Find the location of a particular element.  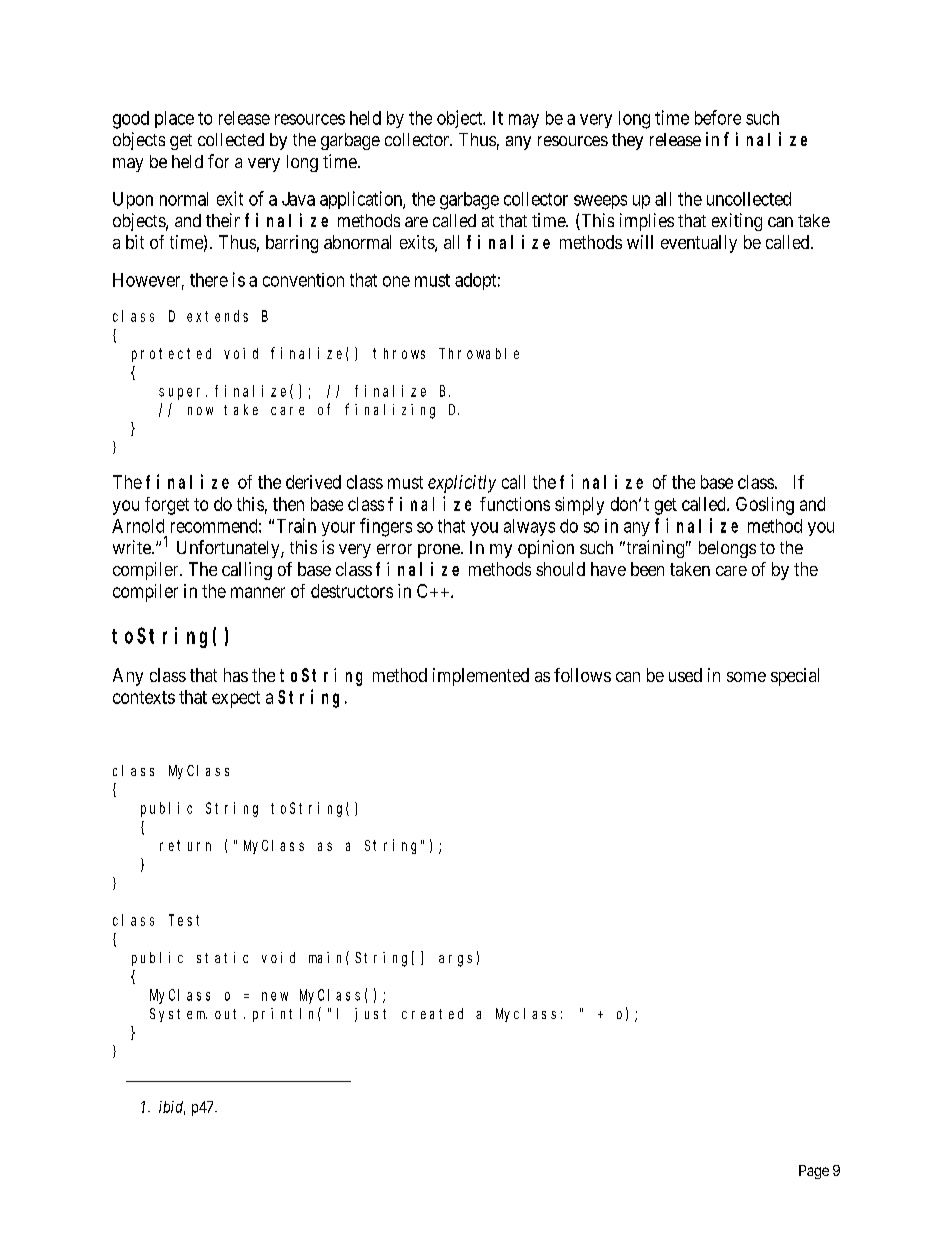

return is located at coordinates (185, 845).
